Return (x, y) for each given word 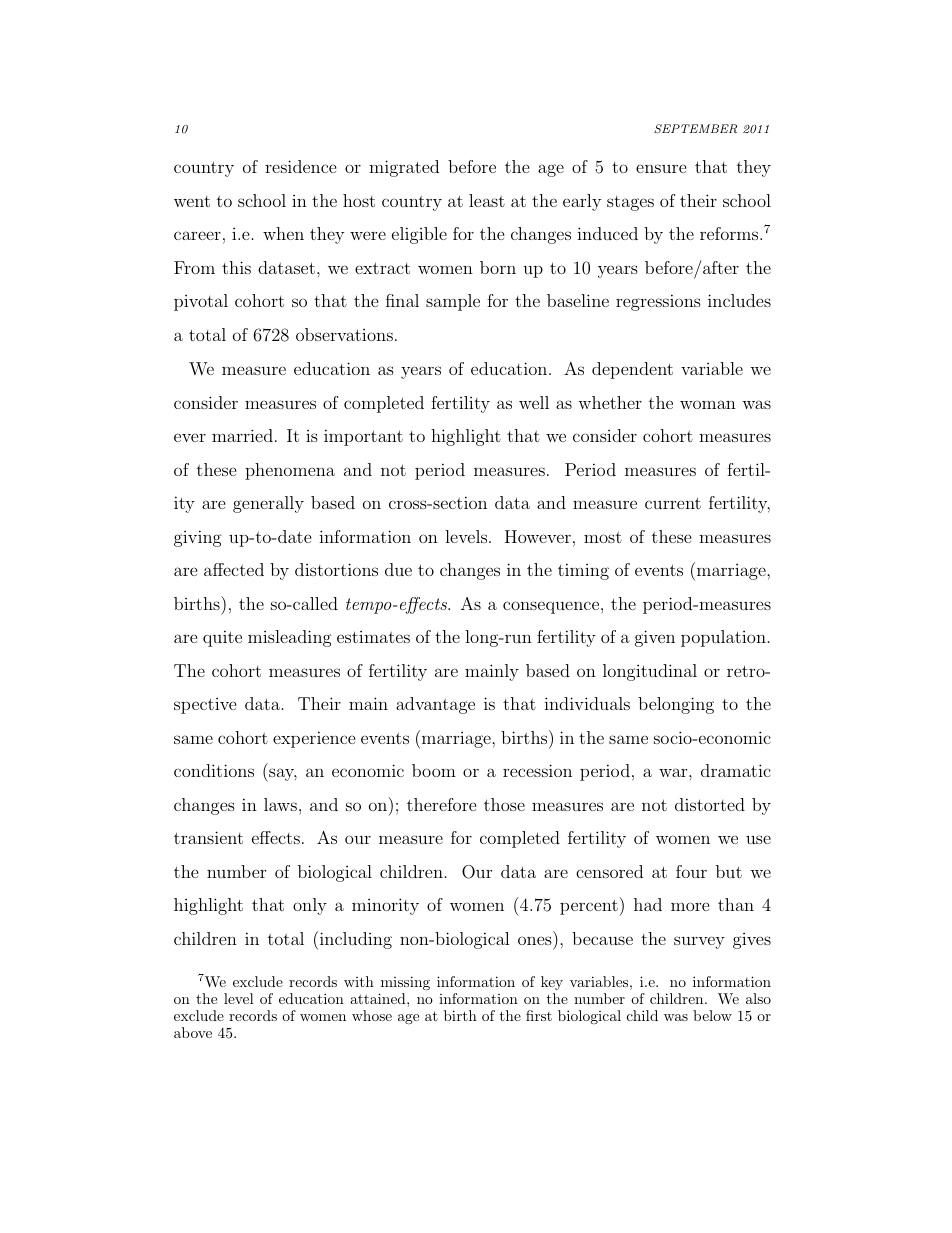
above (193, 1032)
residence (301, 166)
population (723, 638)
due (398, 569)
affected (234, 569)
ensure (661, 168)
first (539, 1015)
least (487, 200)
